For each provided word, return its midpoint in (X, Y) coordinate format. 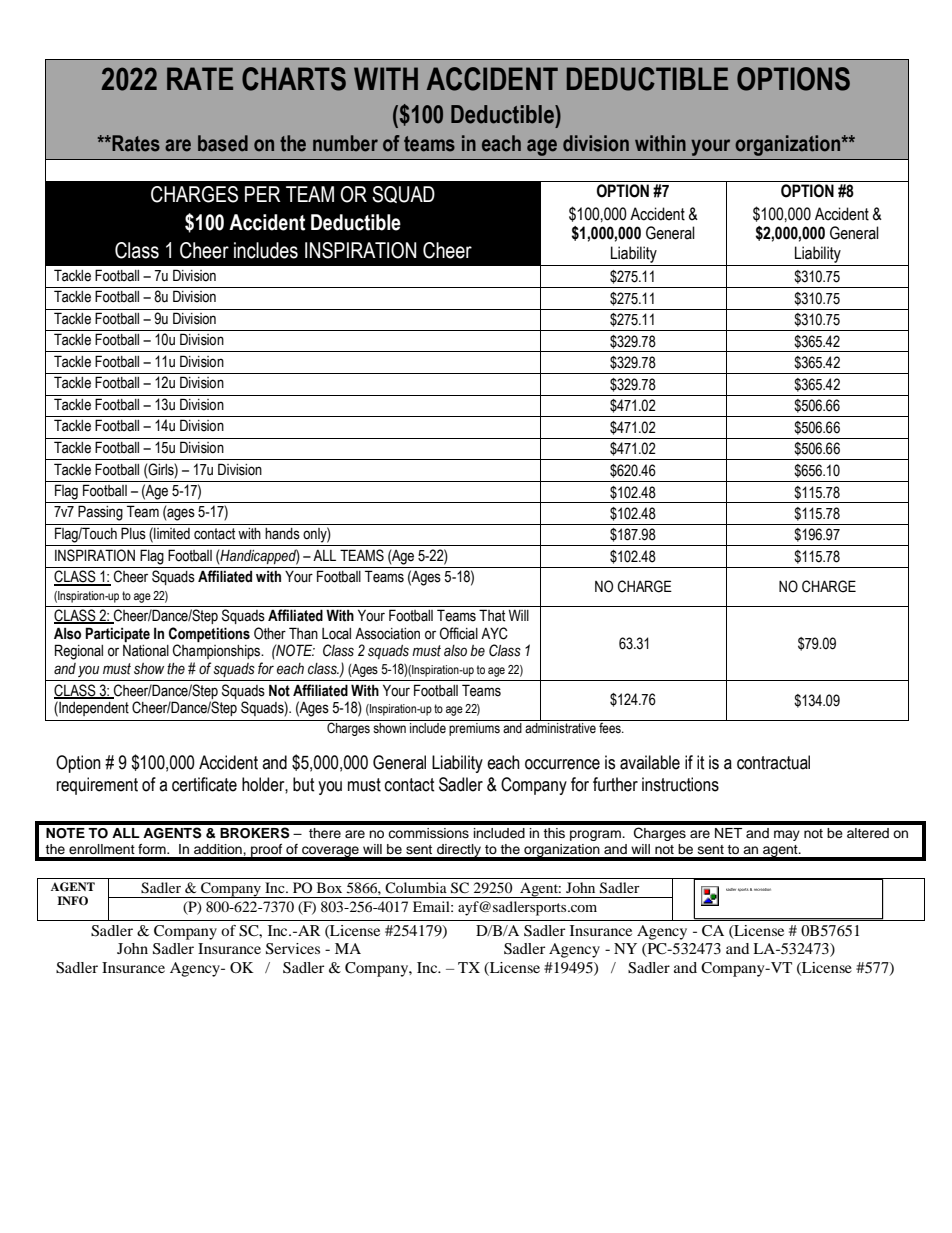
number (345, 143)
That (492, 615)
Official (459, 633)
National (146, 651)
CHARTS (294, 79)
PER (262, 194)
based (223, 143)
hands (282, 534)
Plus (133, 533)
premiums (474, 729)
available (650, 762)
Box (329, 887)
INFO (72, 901)
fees (611, 728)
